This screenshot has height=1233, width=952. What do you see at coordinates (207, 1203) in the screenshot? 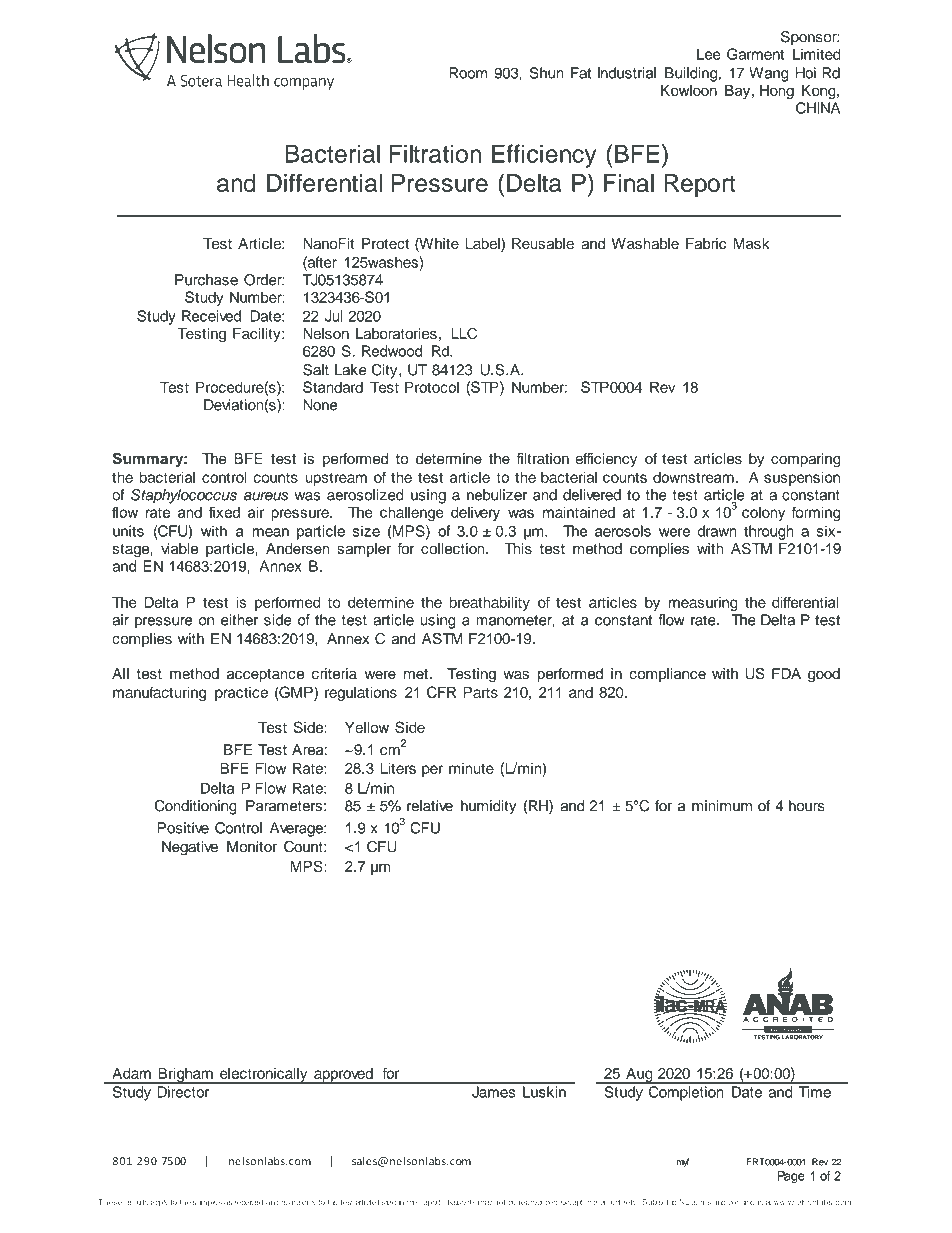
I see `samples` at bounding box center [207, 1203].
